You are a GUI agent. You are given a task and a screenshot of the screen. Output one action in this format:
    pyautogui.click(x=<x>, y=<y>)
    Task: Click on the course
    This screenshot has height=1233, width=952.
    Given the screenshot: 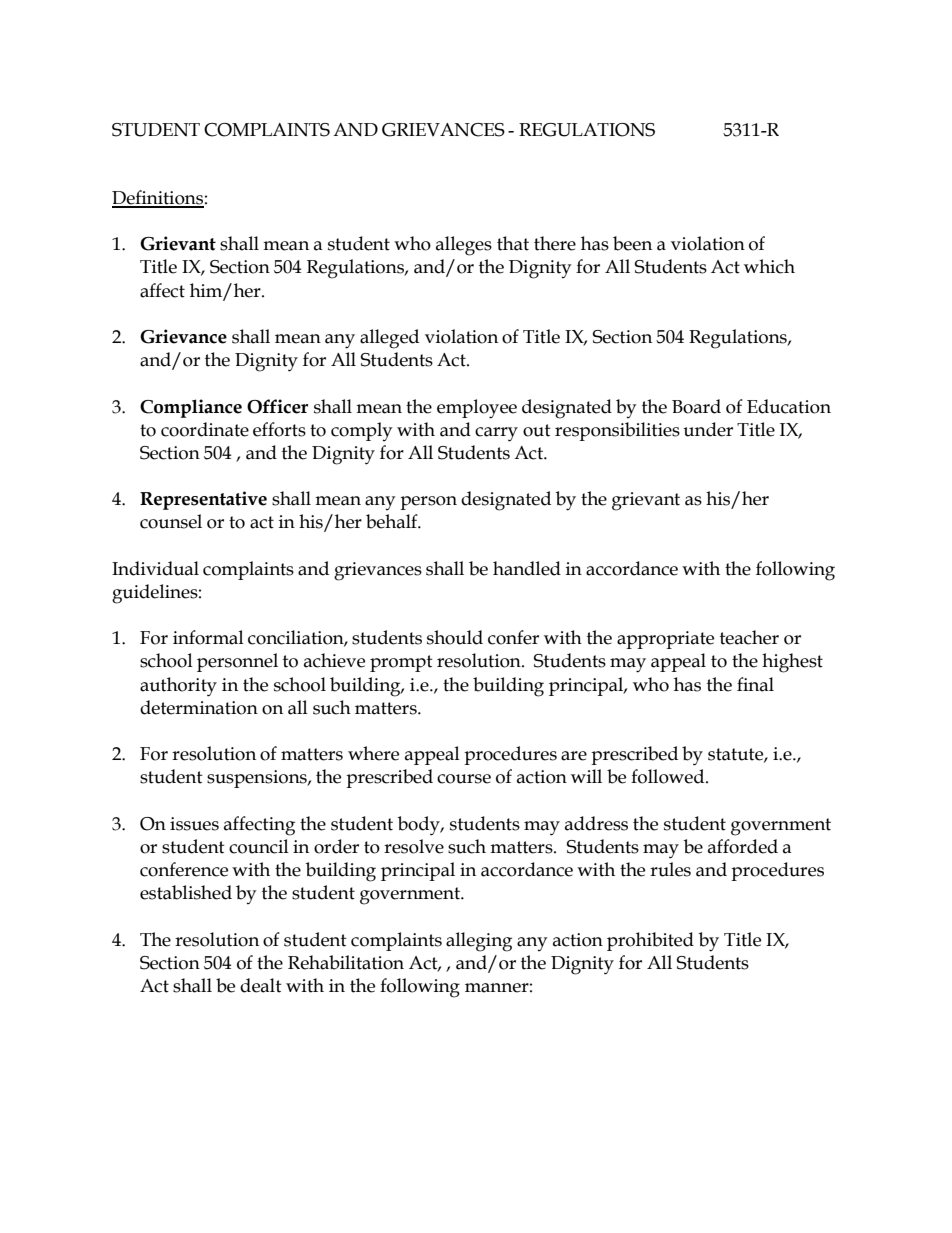 What is the action you would take?
    pyautogui.click(x=464, y=779)
